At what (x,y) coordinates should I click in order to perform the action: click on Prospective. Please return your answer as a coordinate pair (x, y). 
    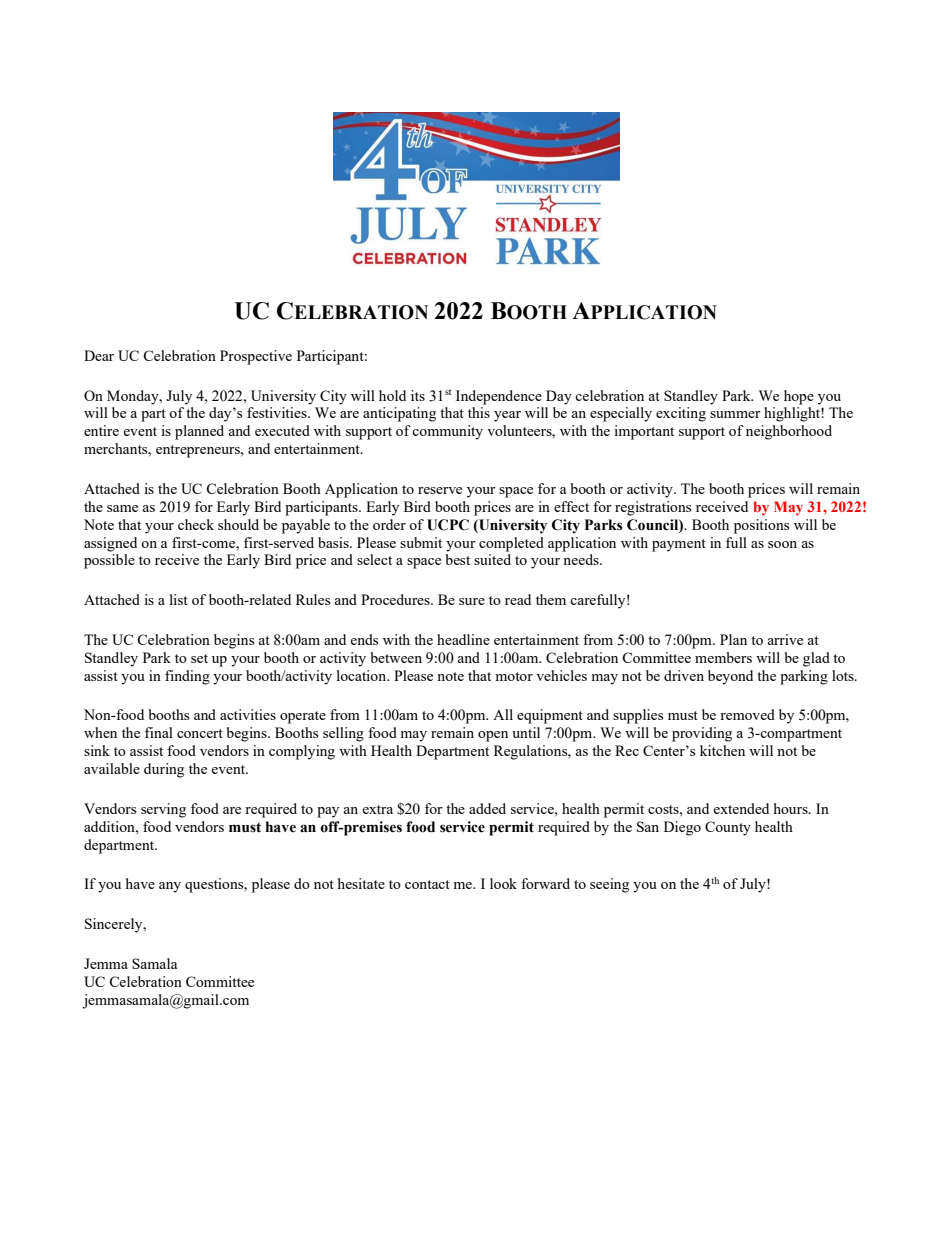
    Looking at the image, I should click on (256, 357).
